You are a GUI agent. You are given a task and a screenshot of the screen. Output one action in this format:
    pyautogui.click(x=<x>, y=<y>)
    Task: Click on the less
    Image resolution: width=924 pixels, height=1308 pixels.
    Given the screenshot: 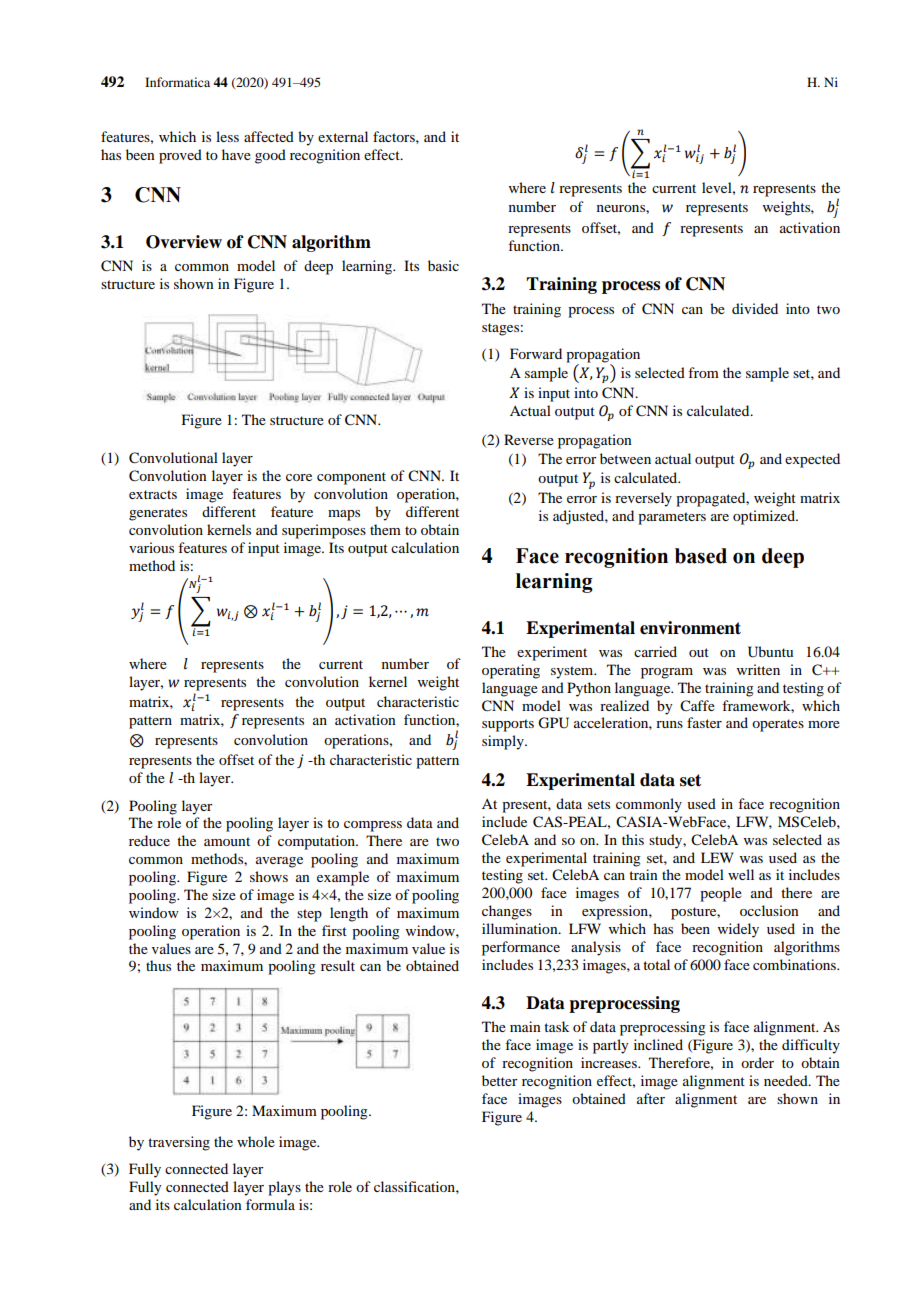 What is the action you would take?
    pyautogui.click(x=227, y=136)
